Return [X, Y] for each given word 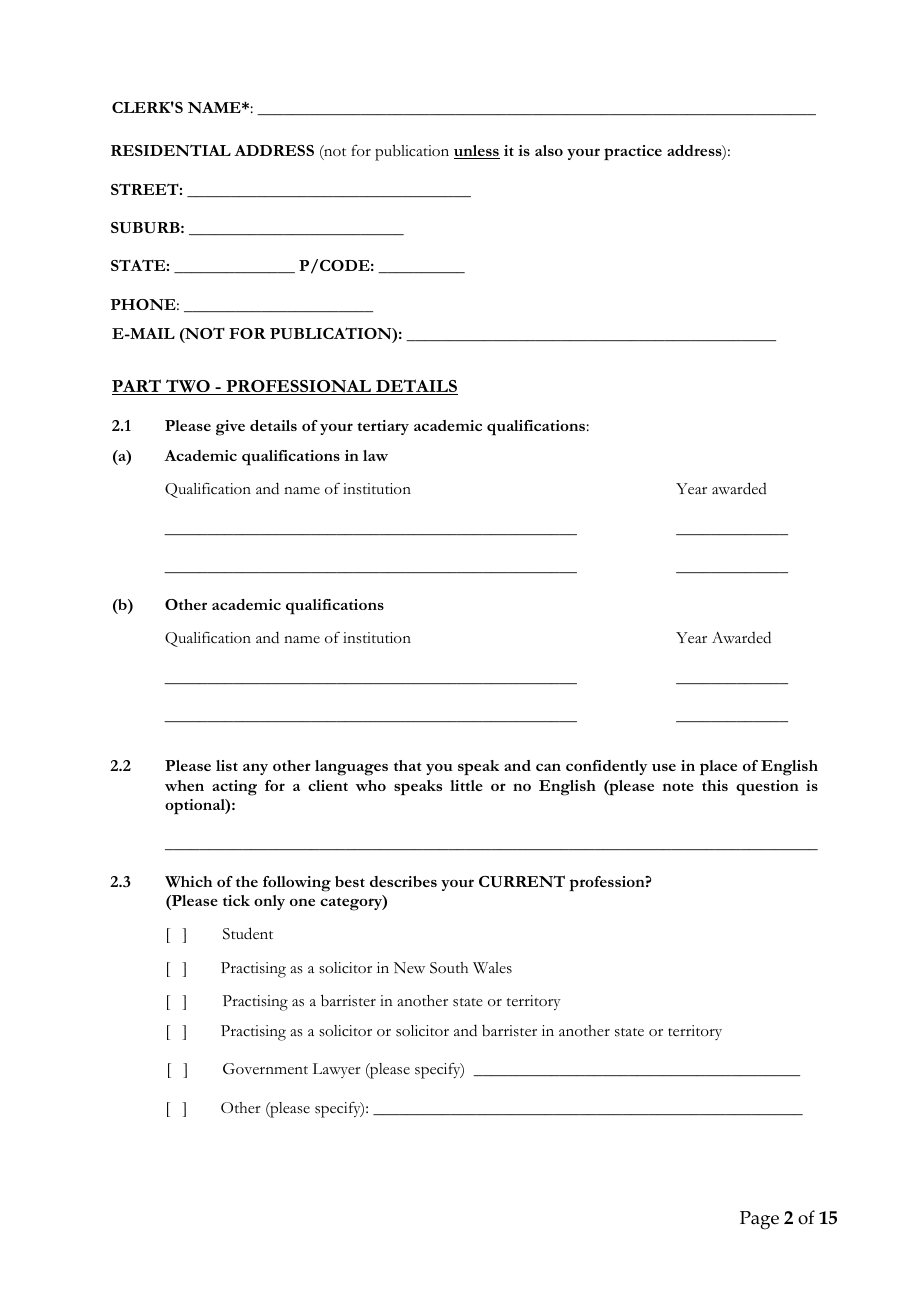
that [408, 765]
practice [633, 152]
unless [477, 152]
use [664, 767]
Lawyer [337, 1070]
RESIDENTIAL [171, 150]
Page [759, 1220]
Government [265, 1068]
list [227, 765]
